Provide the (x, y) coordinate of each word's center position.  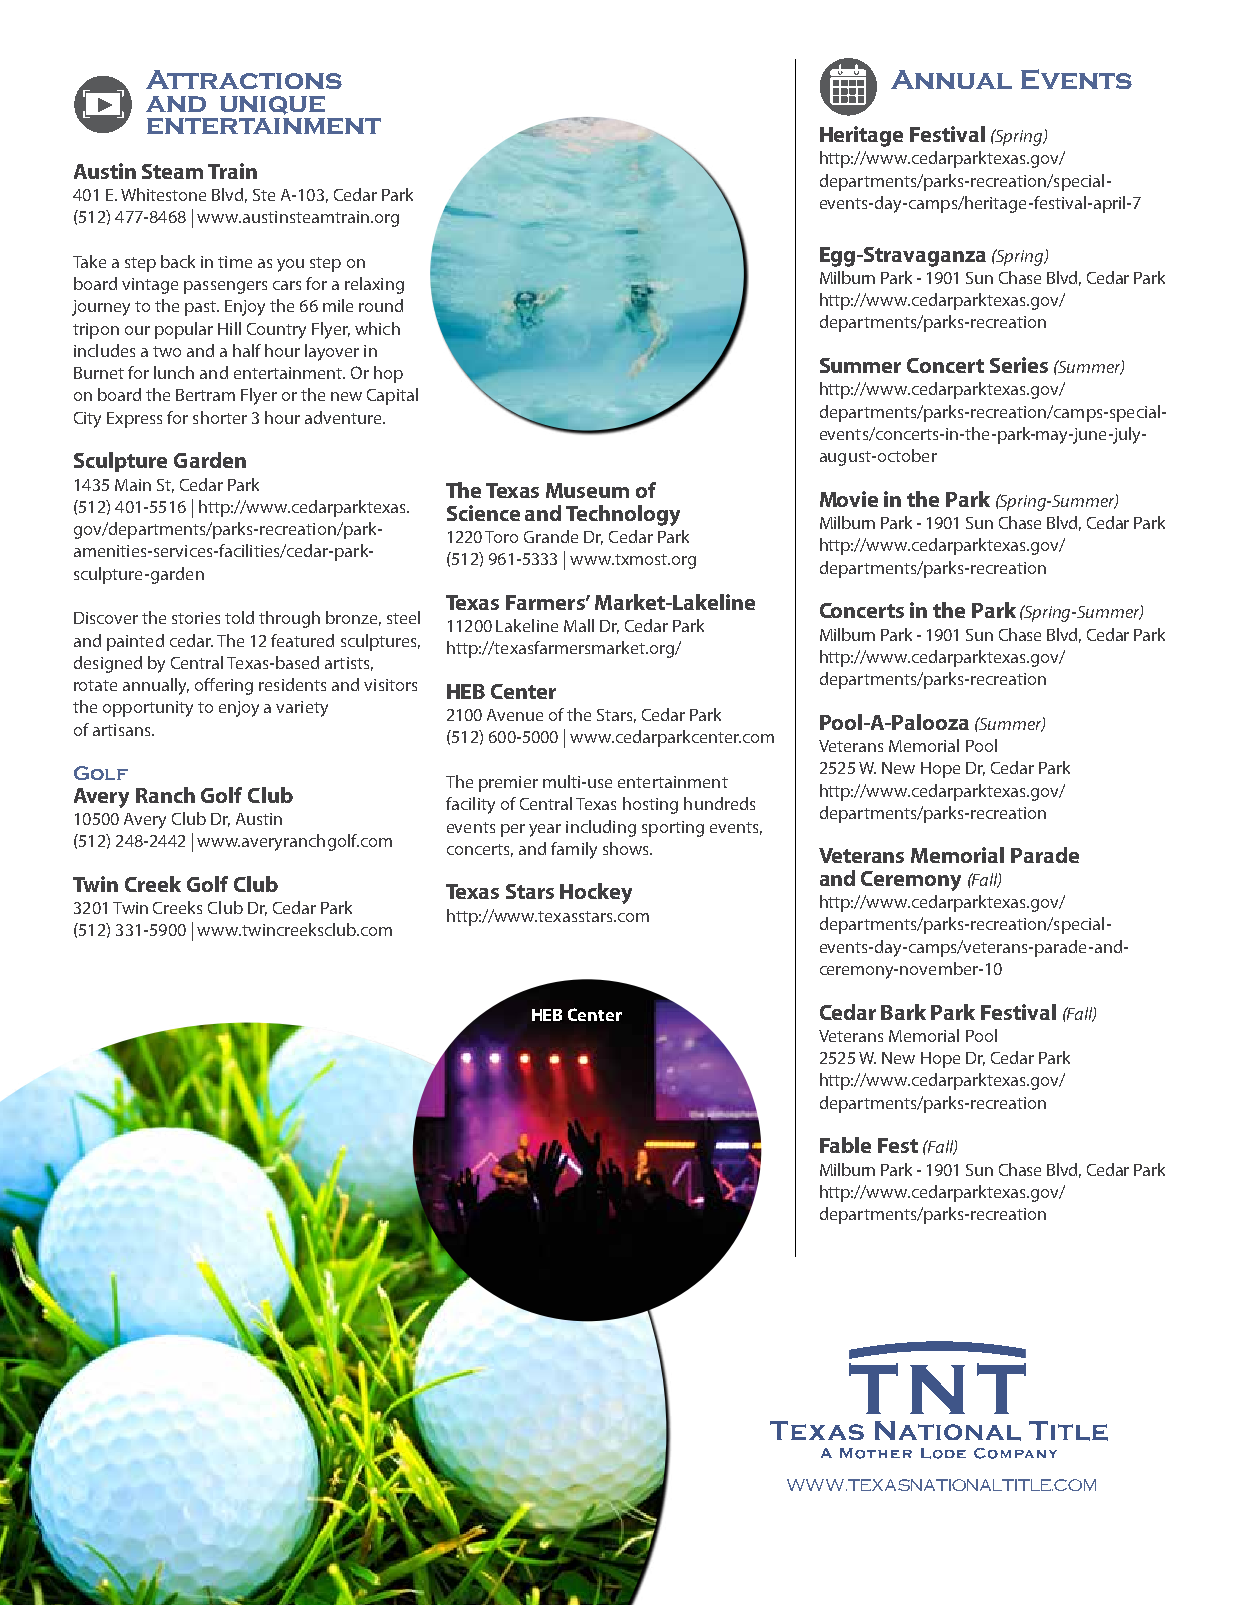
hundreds (719, 803)
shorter (220, 417)
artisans (123, 730)
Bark (903, 1012)
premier (508, 784)
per (513, 830)
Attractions (244, 79)
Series (1019, 365)
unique (272, 105)
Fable (845, 1145)
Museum (587, 490)
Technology (623, 515)
